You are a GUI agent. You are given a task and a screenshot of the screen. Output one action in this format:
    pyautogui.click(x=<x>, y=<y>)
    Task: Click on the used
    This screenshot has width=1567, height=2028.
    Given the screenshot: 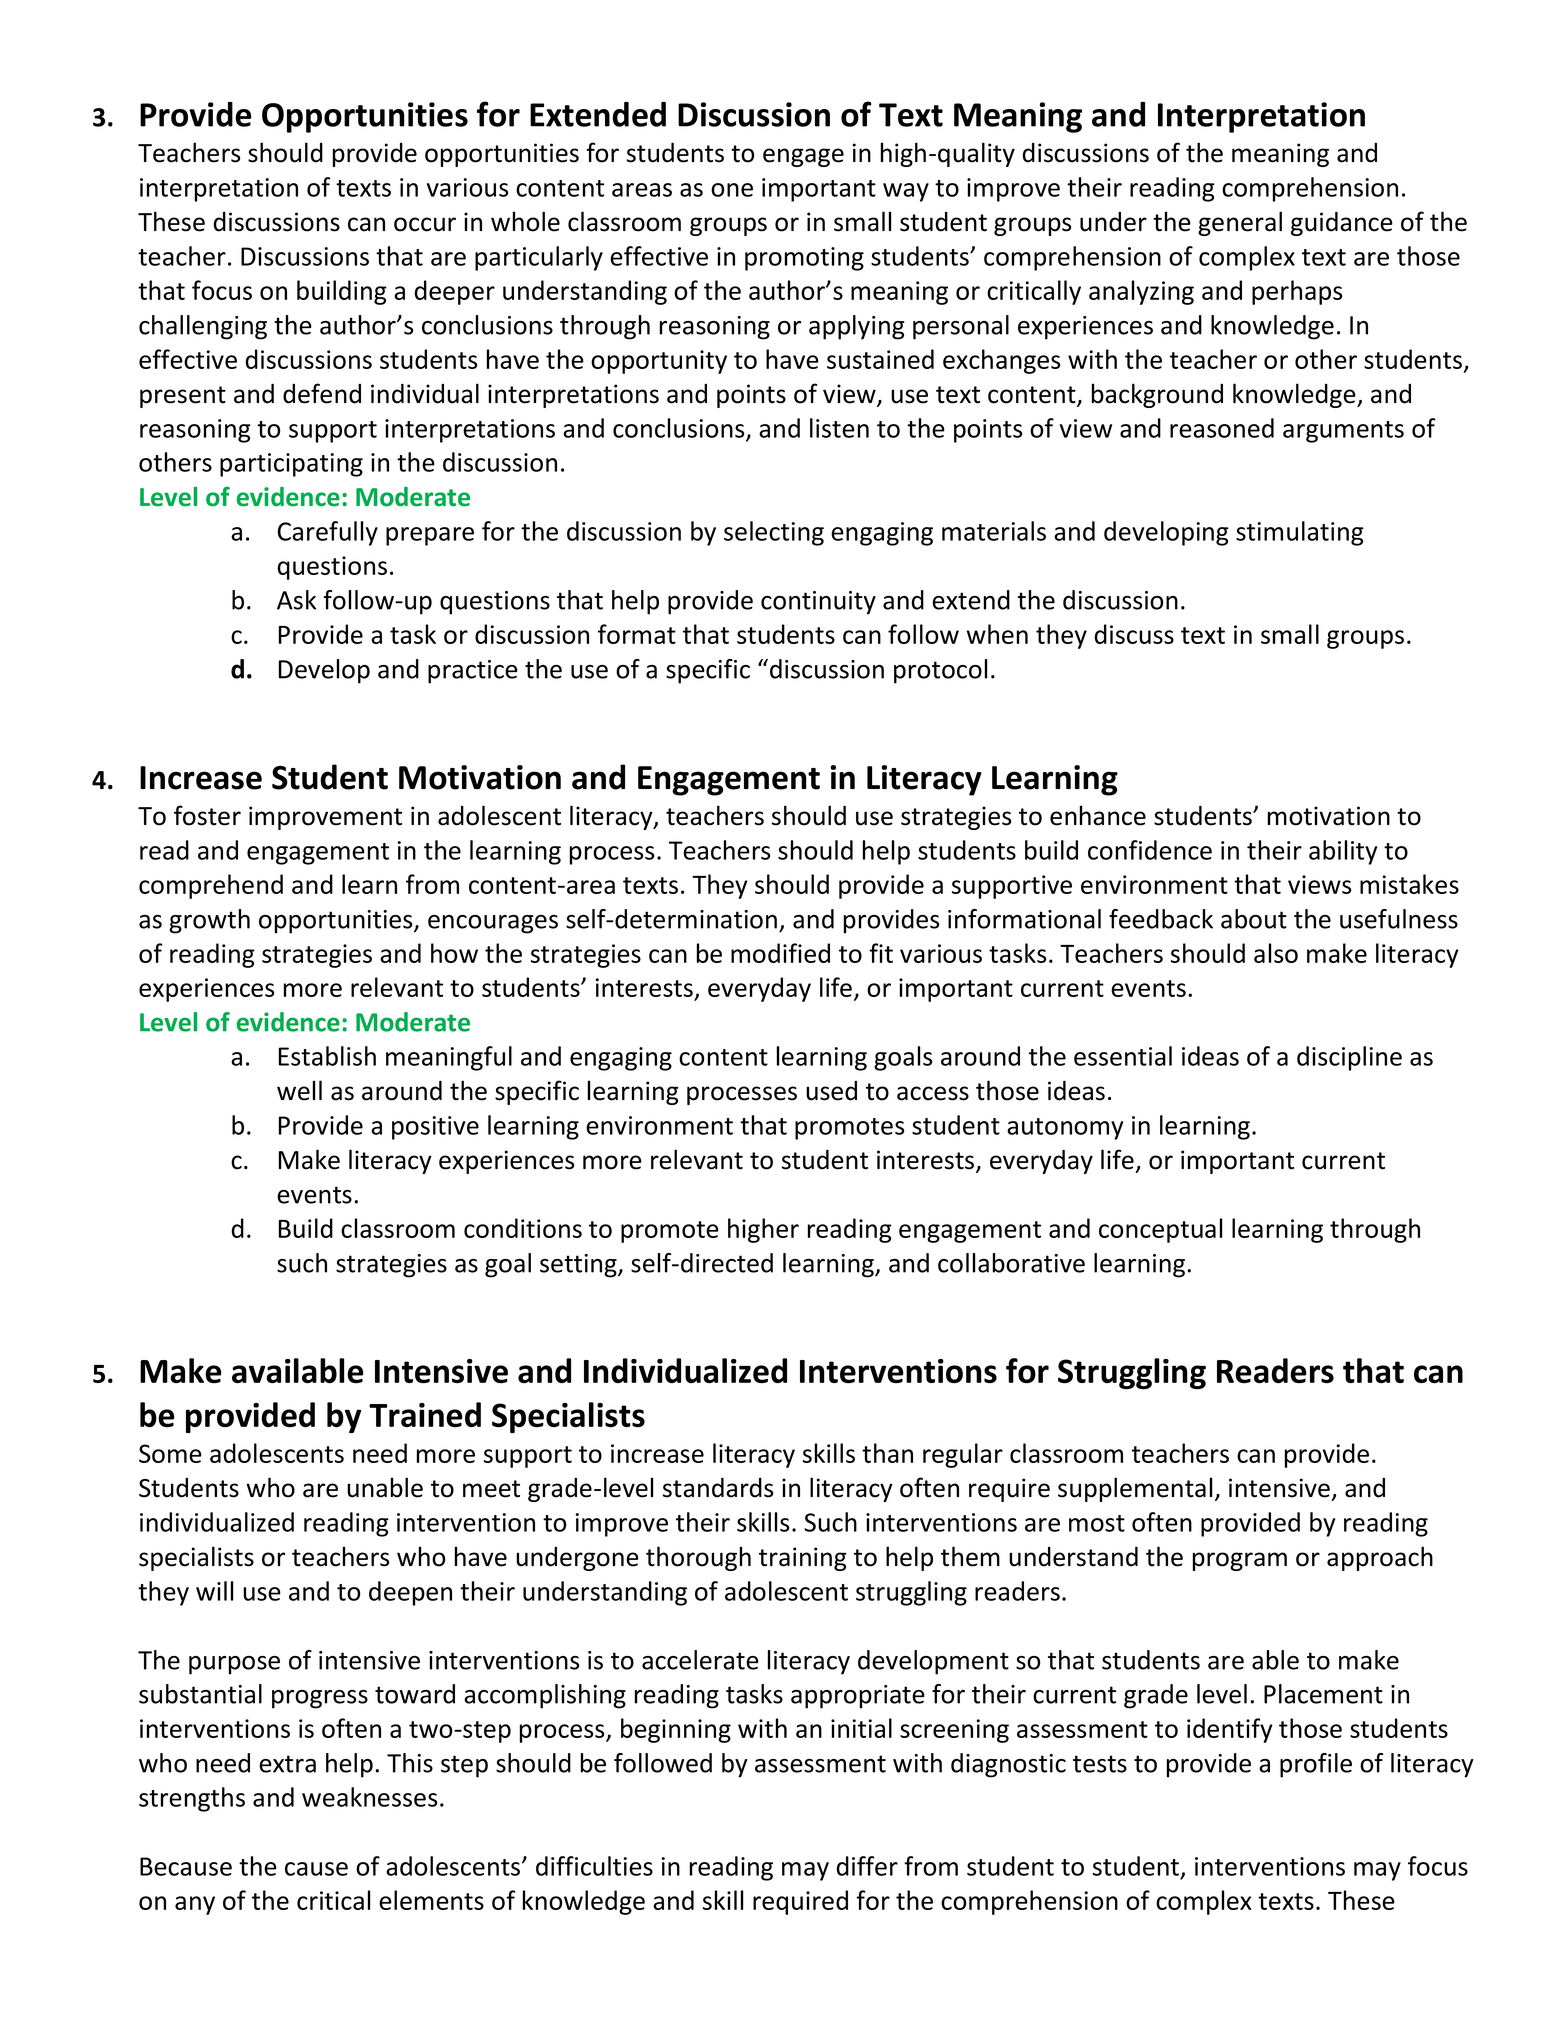 What is the action you would take?
    pyautogui.click(x=831, y=1091)
